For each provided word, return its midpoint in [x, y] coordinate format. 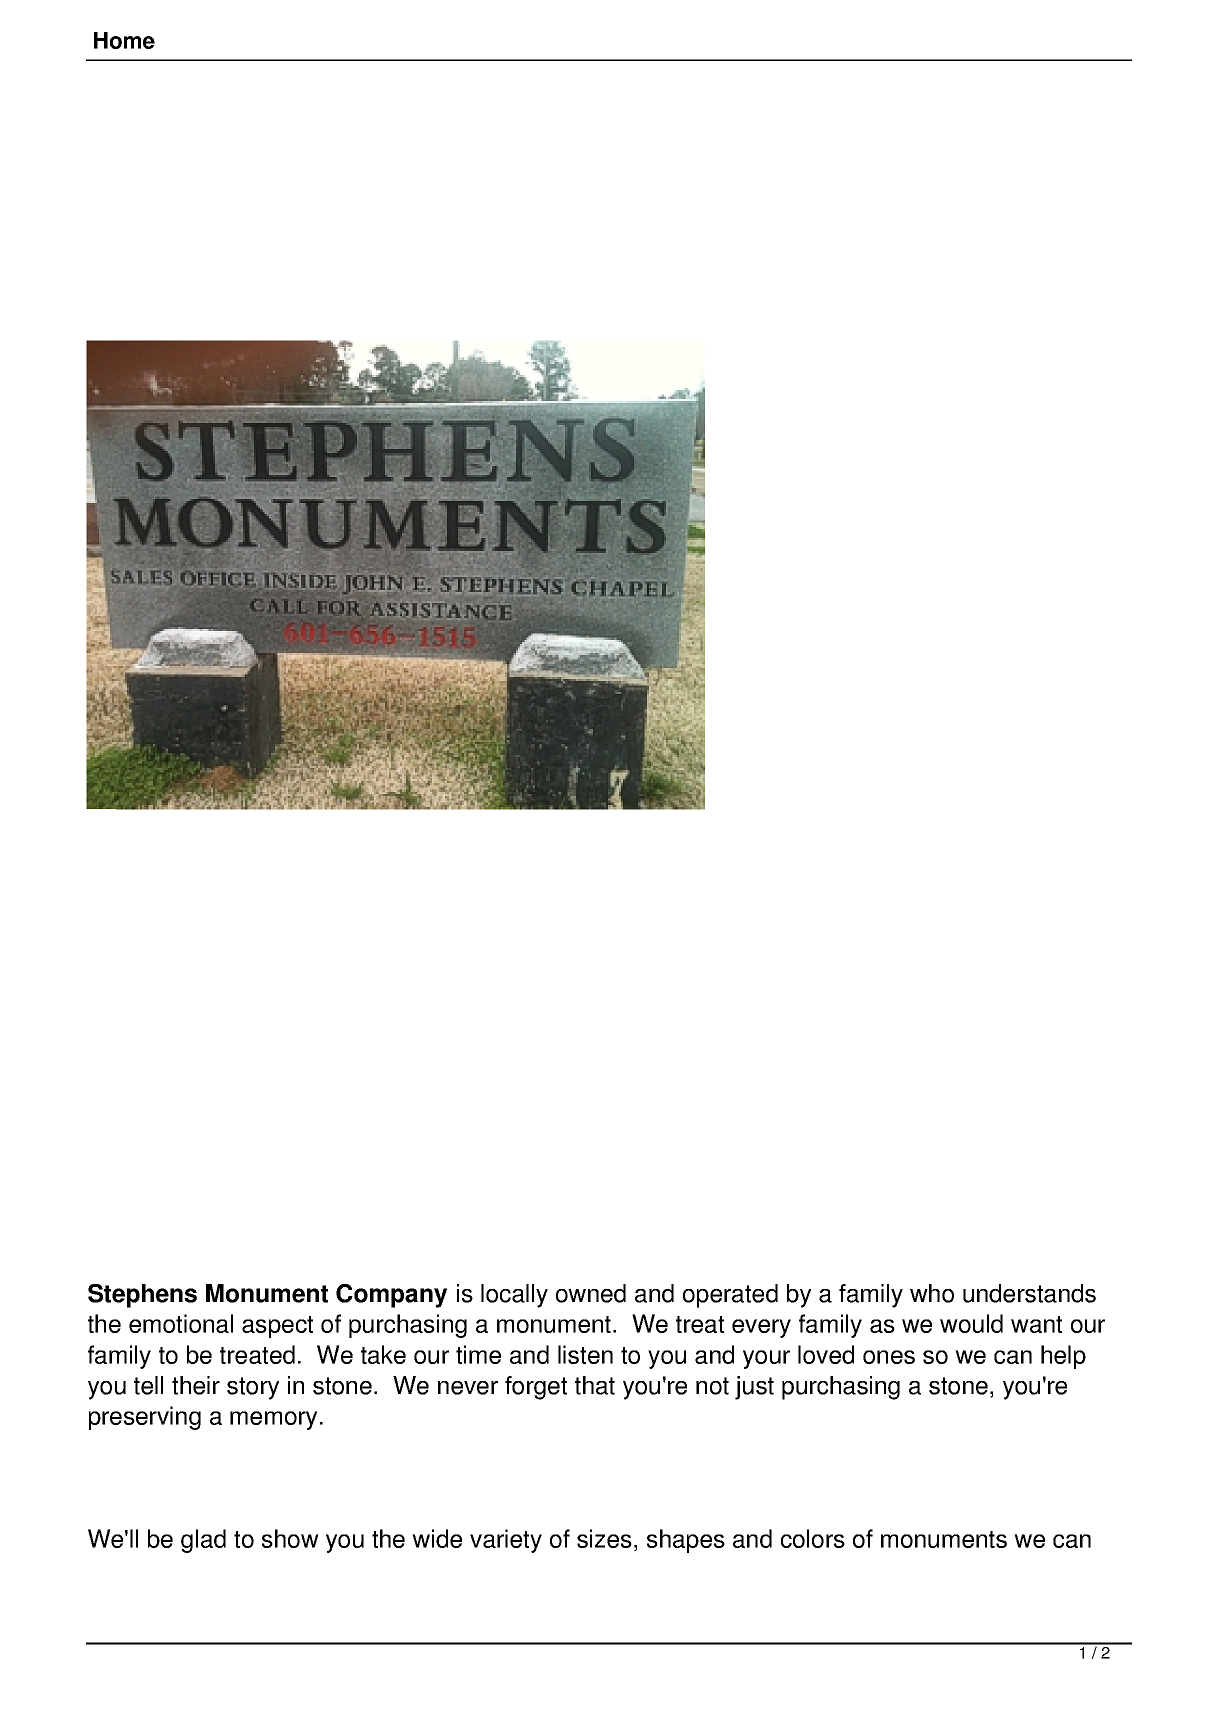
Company [391, 1296]
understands [1029, 1293]
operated [730, 1296]
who [932, 1293]
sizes [604, 1538]
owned [591, 1293]
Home [124, 40]
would [971, 1323]
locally [514, 1296]
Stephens [142, 1296]
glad [203, 1541]
